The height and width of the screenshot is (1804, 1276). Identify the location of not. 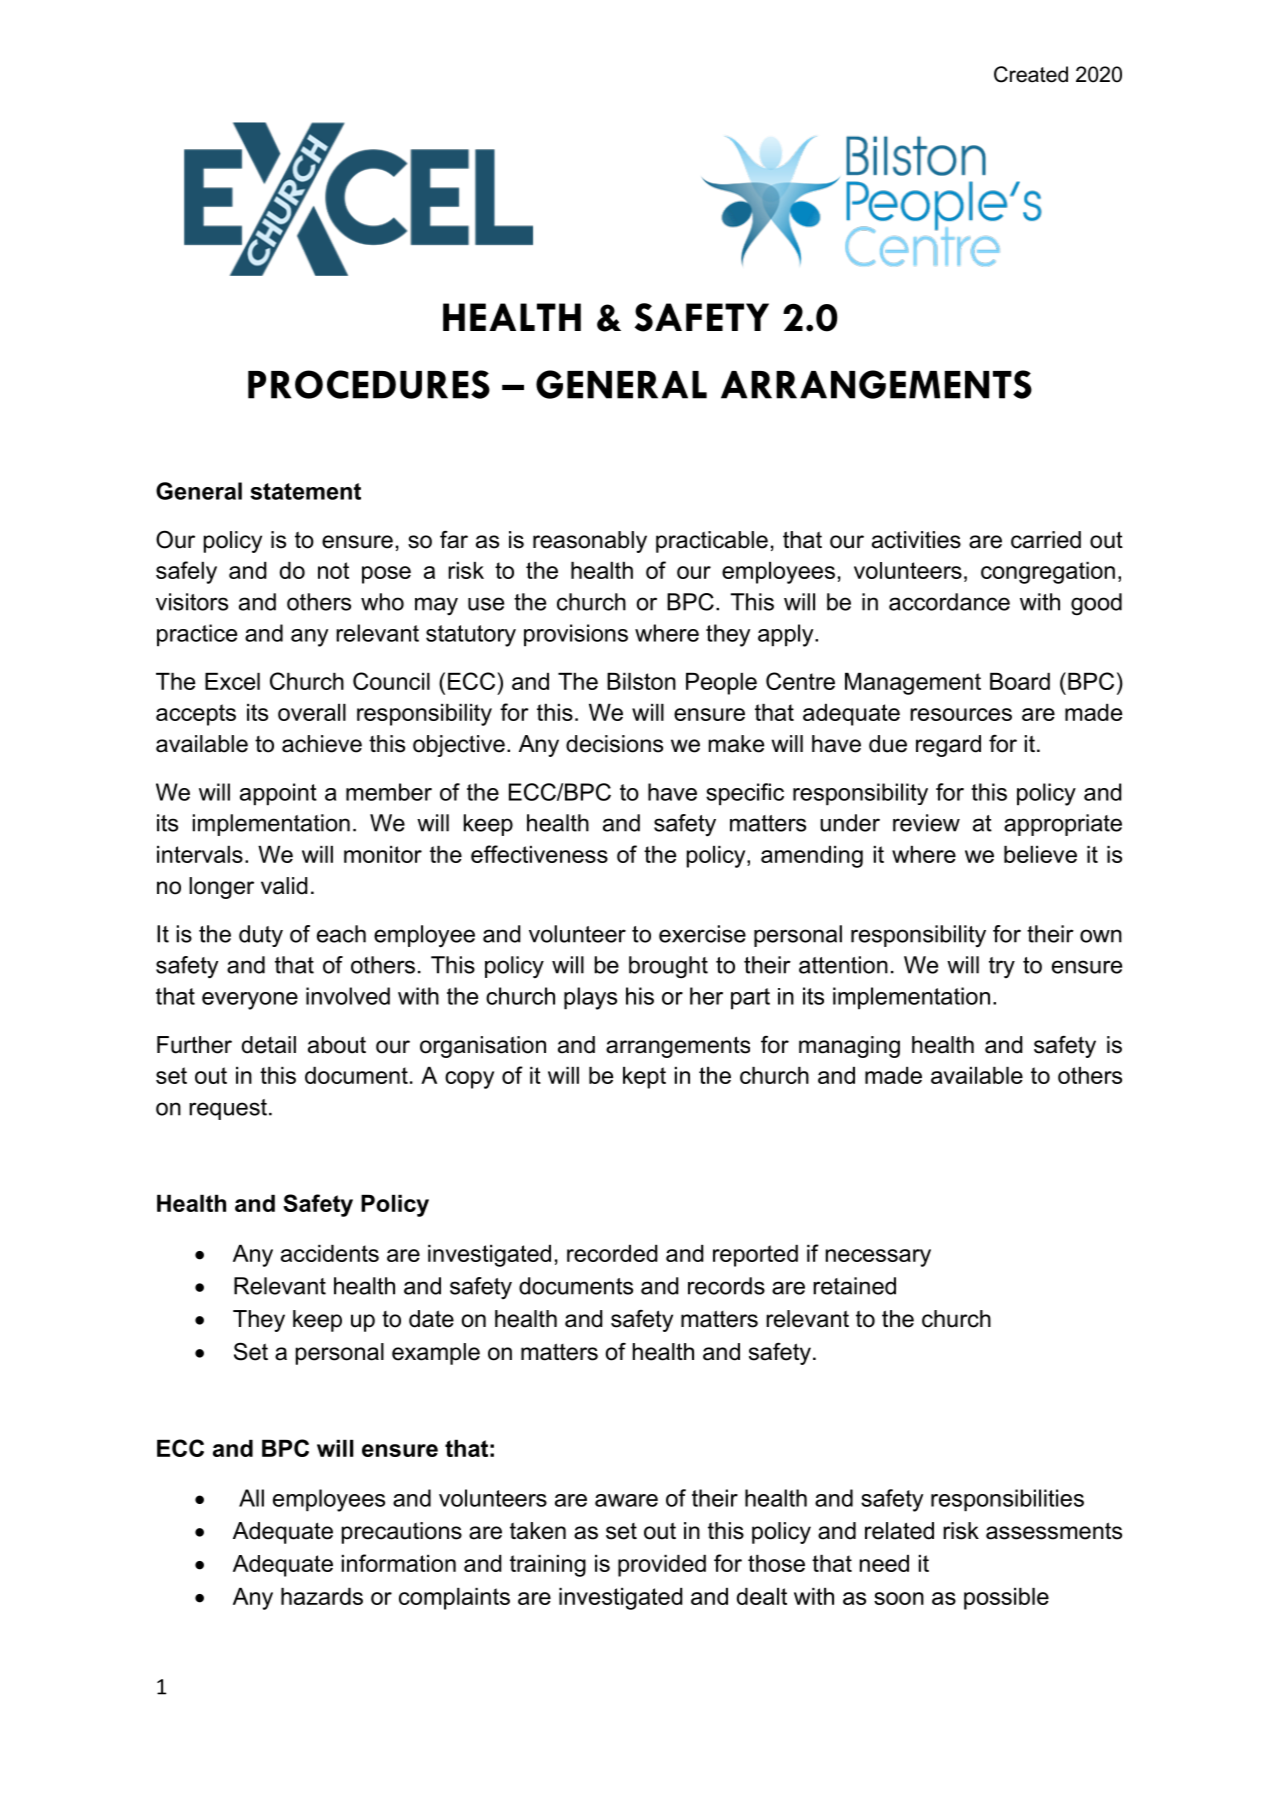
(333, 570).
